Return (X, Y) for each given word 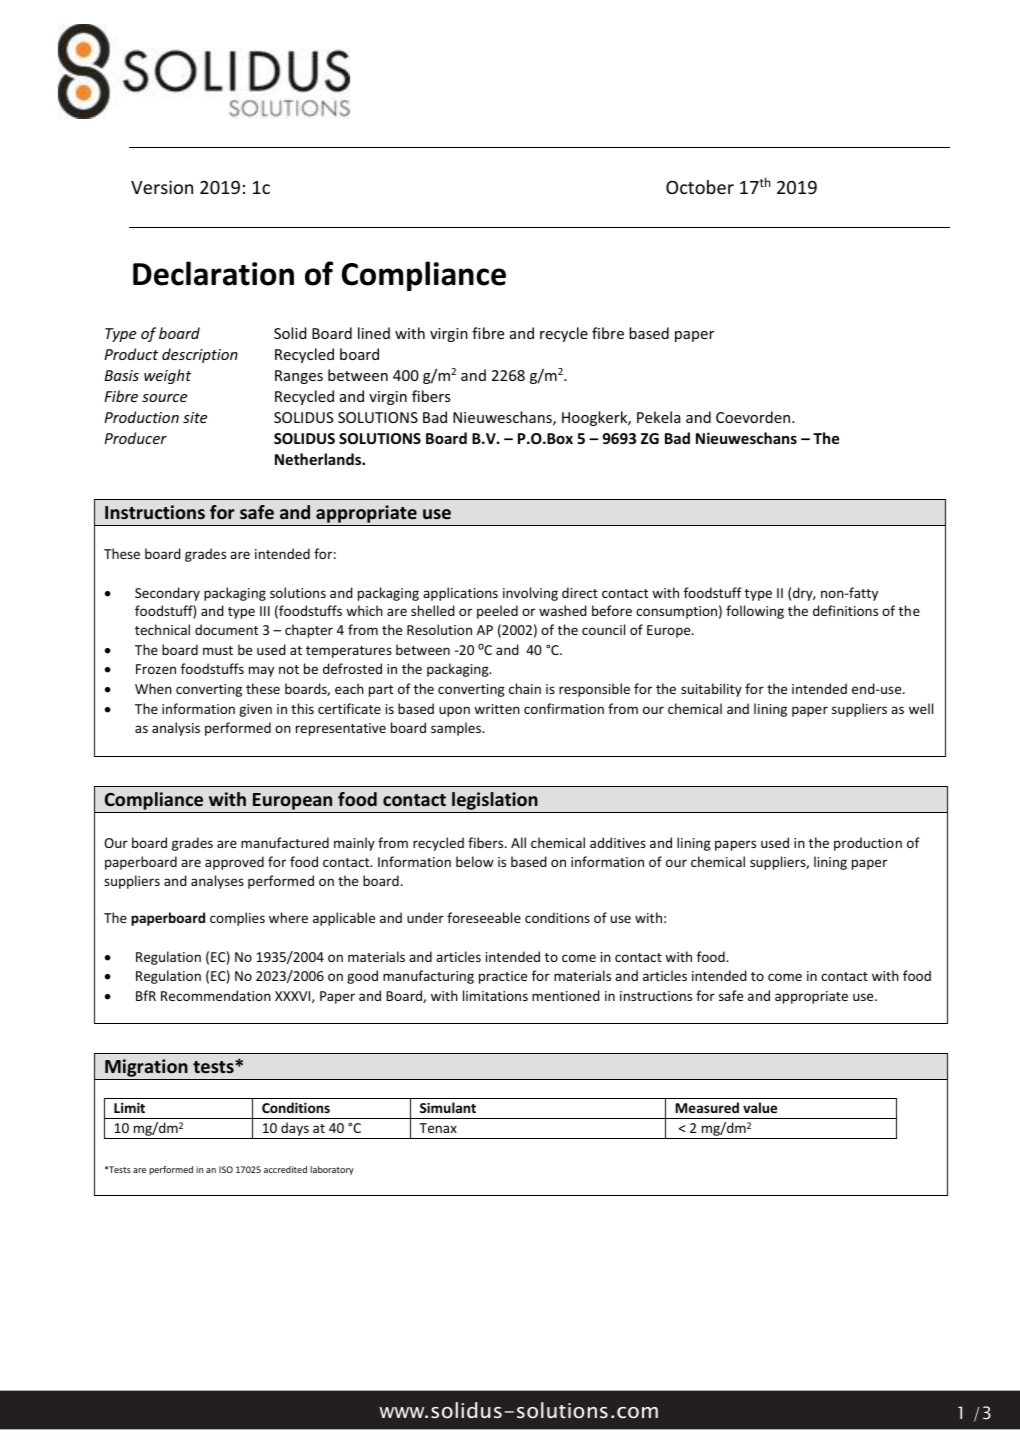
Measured (707, 1107)
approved (234, 863)
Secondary (167, 594)
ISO (226, 1169)
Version (162, 187)
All (518, 842)
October (700, 187)
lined (374, 333)
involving (530, 594)
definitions (845, 610)
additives (618, 842)
